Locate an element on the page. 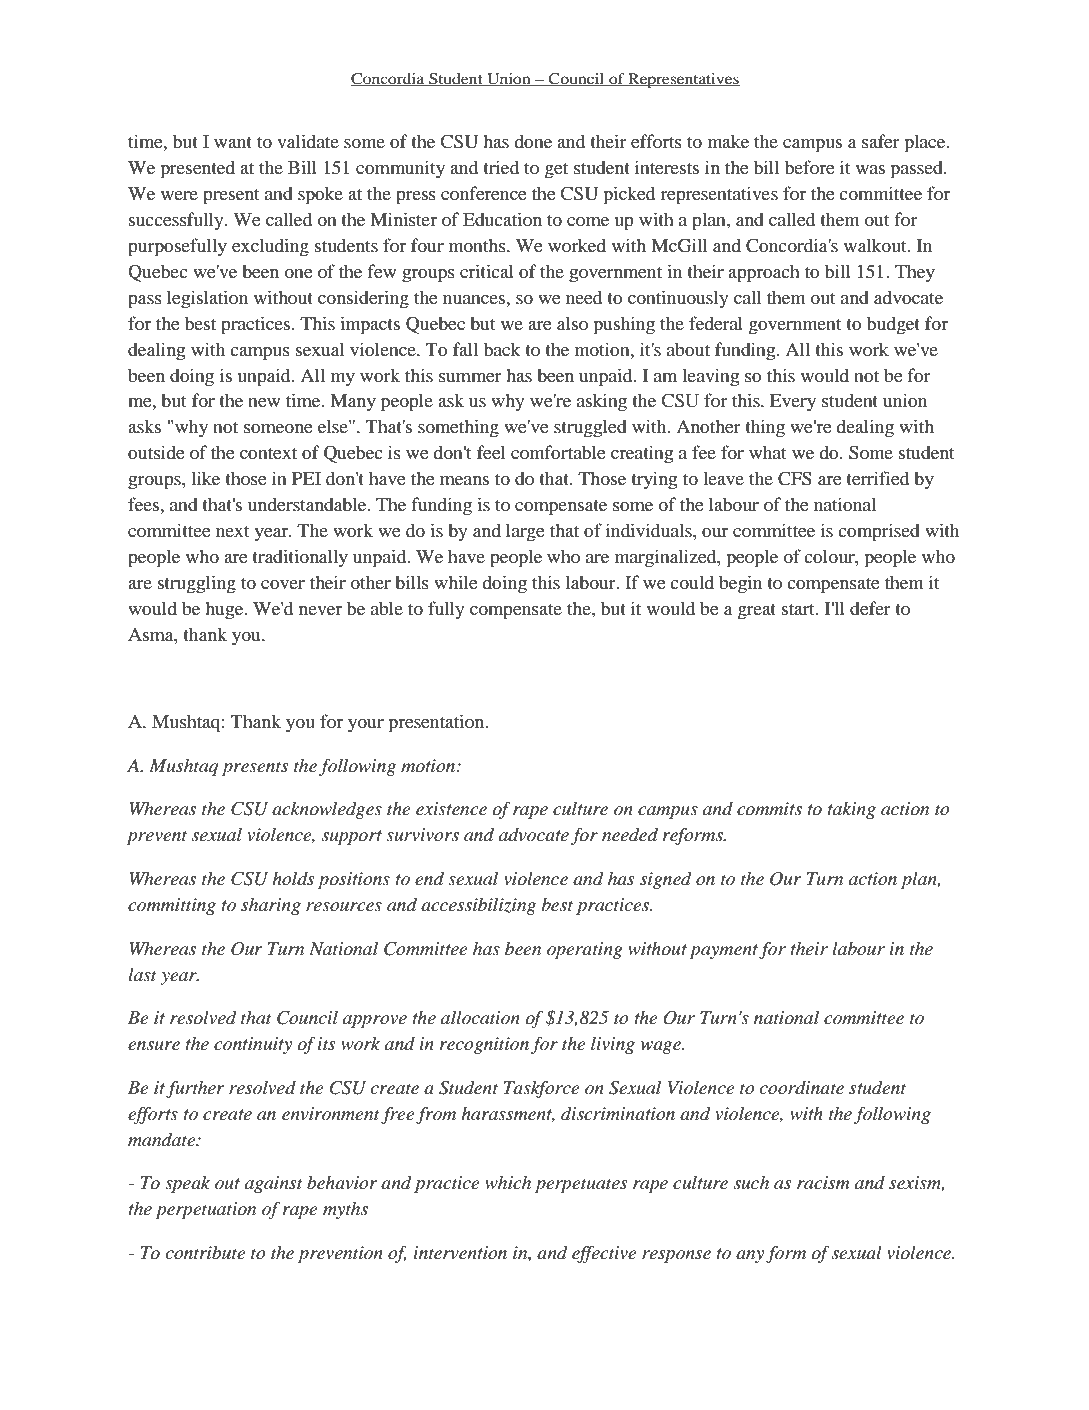 The image size is (1089, 1410). want is located at coordinates (233, 142).
